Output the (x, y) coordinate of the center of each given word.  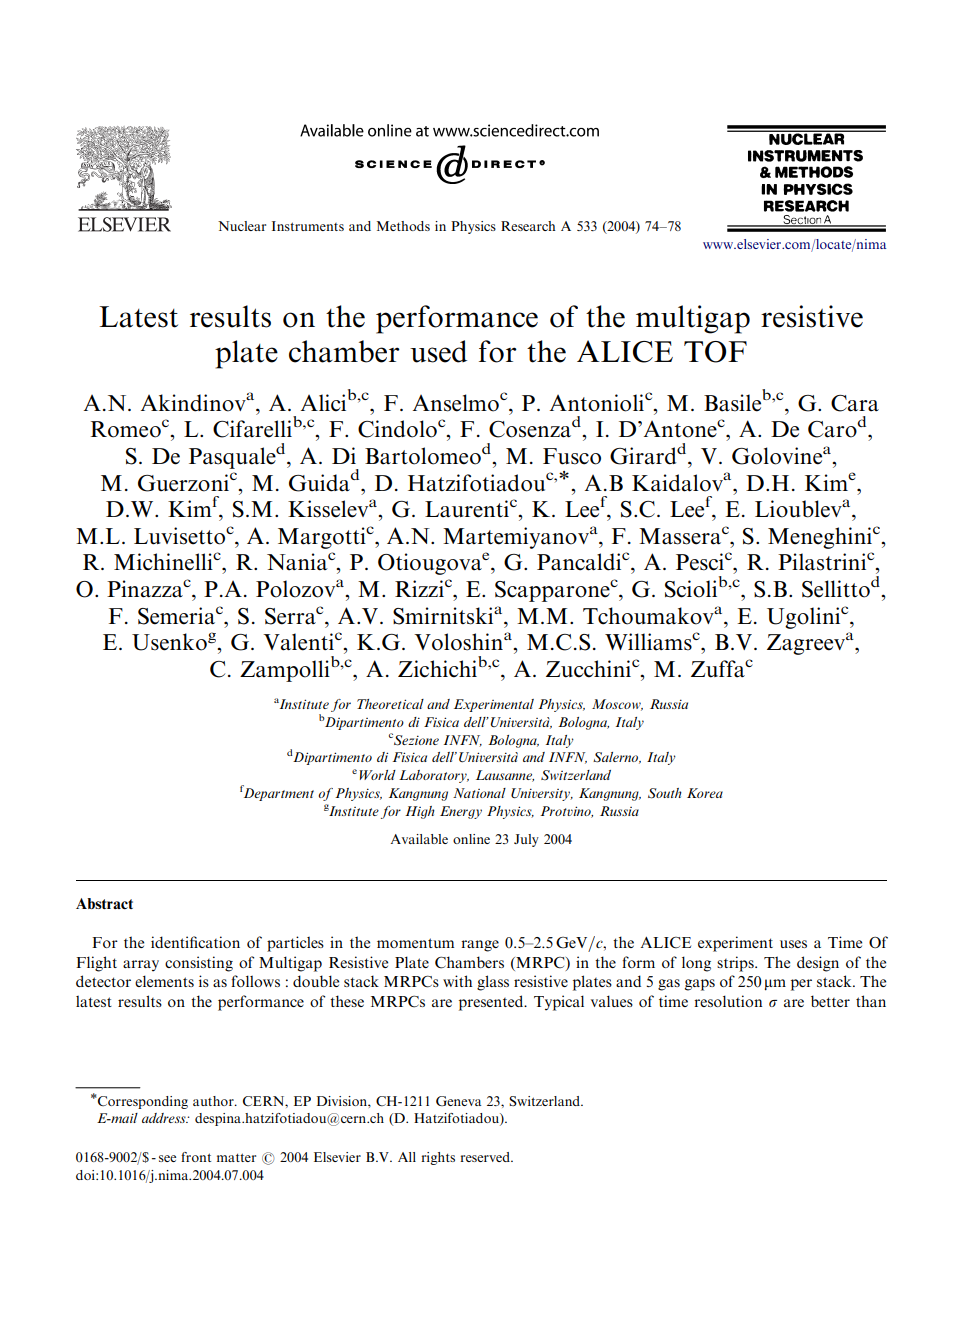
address (165, 1118)
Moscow (617, 705)
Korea (705, 793)
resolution (728, 1001)
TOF (715, 352)
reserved (486, 1157)
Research (528, 226)
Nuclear (242, 226)
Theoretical (390, 704)
